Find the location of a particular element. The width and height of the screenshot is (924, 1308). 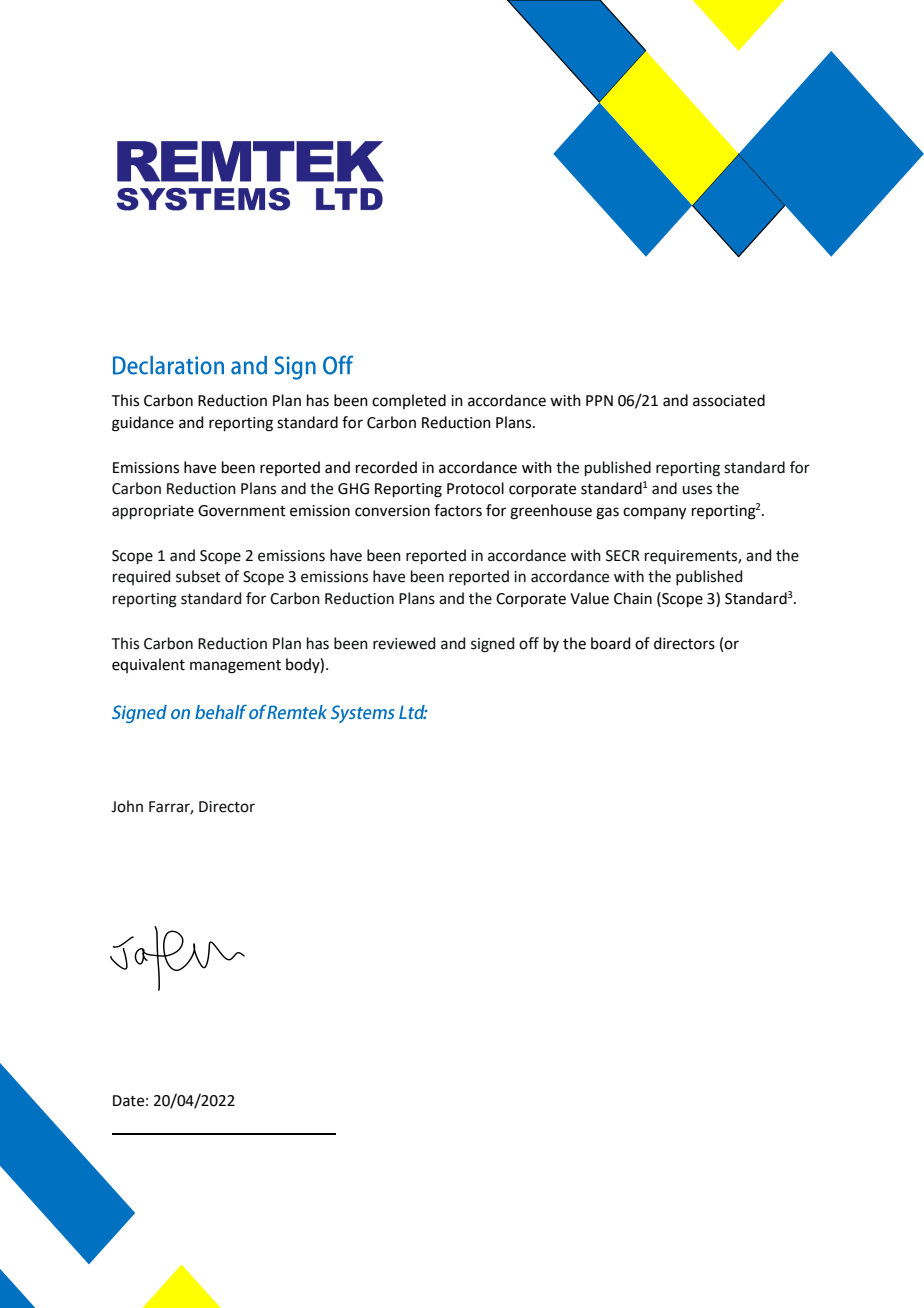

management is located at coordinates (235, 667).
